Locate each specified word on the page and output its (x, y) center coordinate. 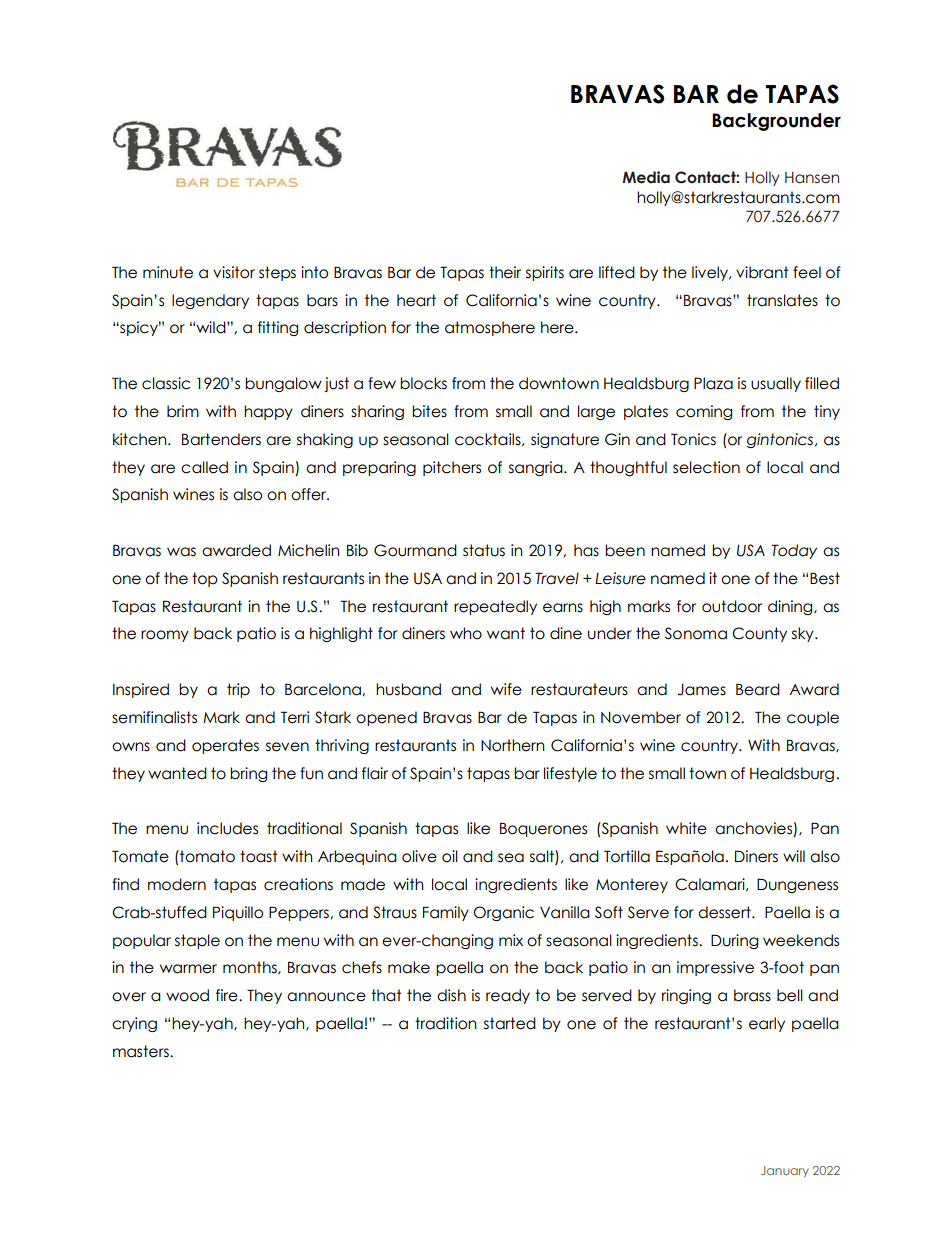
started (510, 1023)
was (181, 552)
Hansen (812, 178)
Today (794, 551)
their (505, 272)
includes (227, 828)
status (484, 550)
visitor (234, 272)
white (686, 828)
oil (450, 856)
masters (142, 1051)
